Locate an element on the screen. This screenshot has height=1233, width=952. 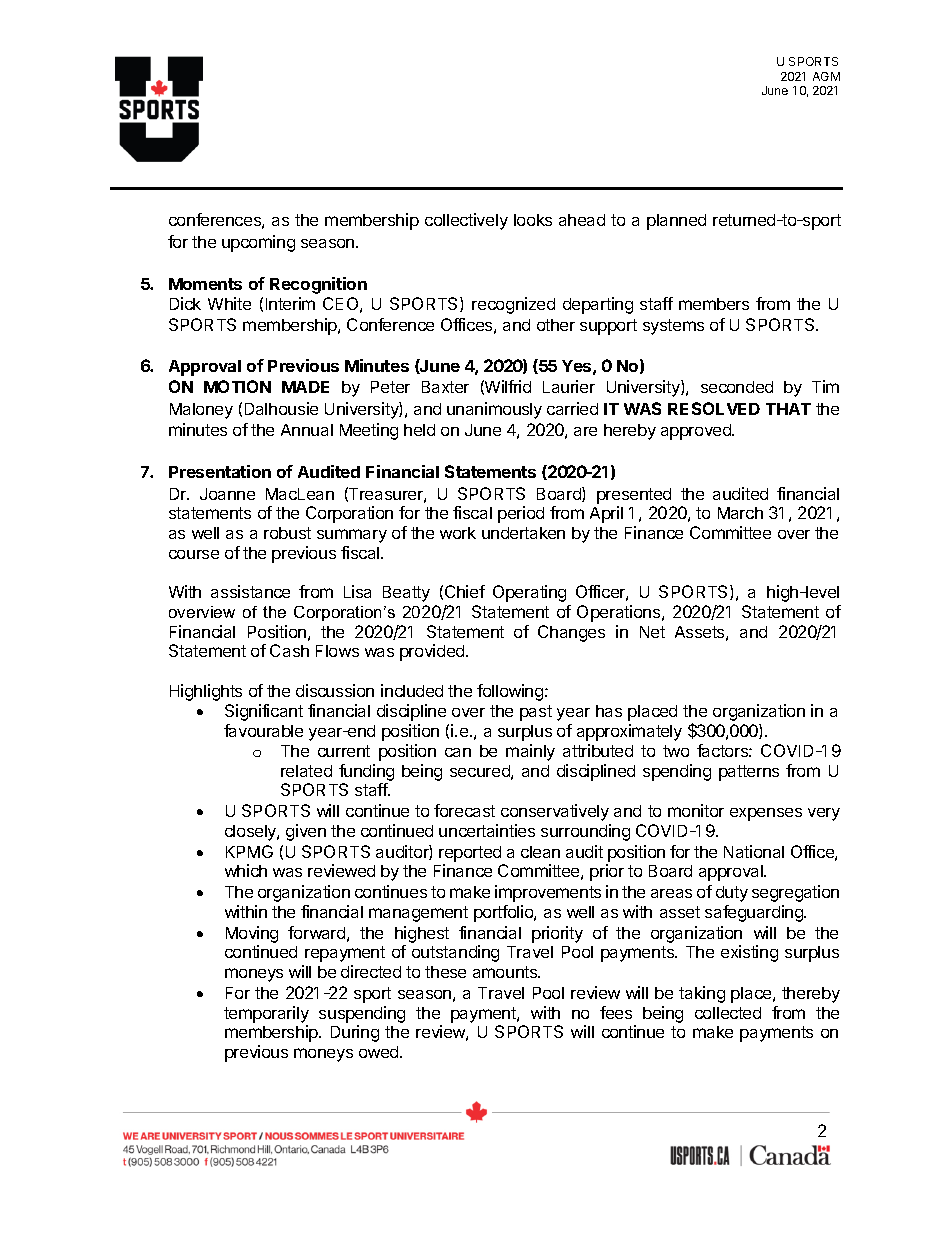
past is located at coordinates (536, 713).
